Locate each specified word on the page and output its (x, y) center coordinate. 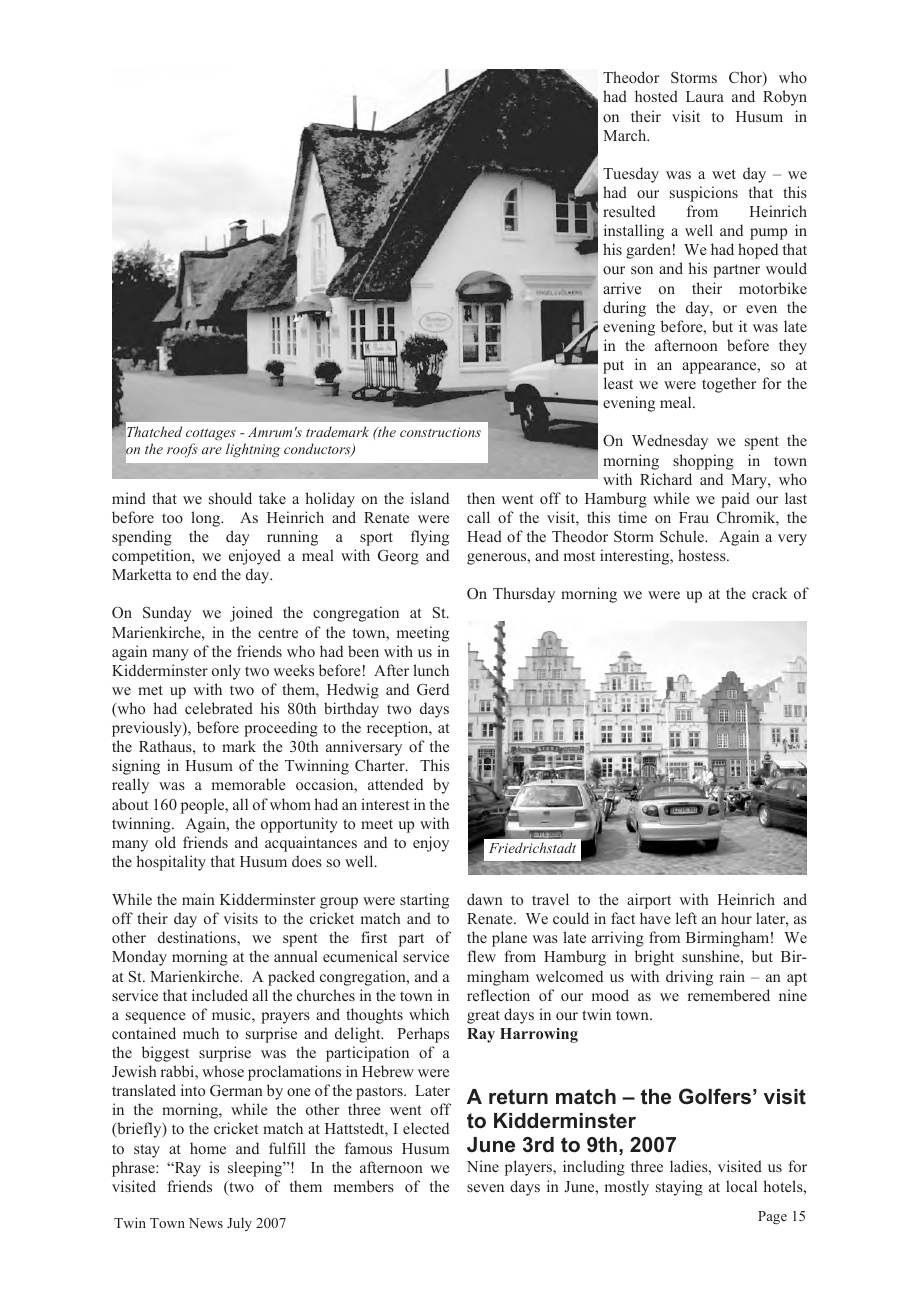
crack (769, 593)
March (626, 135)
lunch (431, 670)
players (530, 1168)
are (212, 450)
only (226, 672)
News (206, 1223)
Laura (705, 96)
